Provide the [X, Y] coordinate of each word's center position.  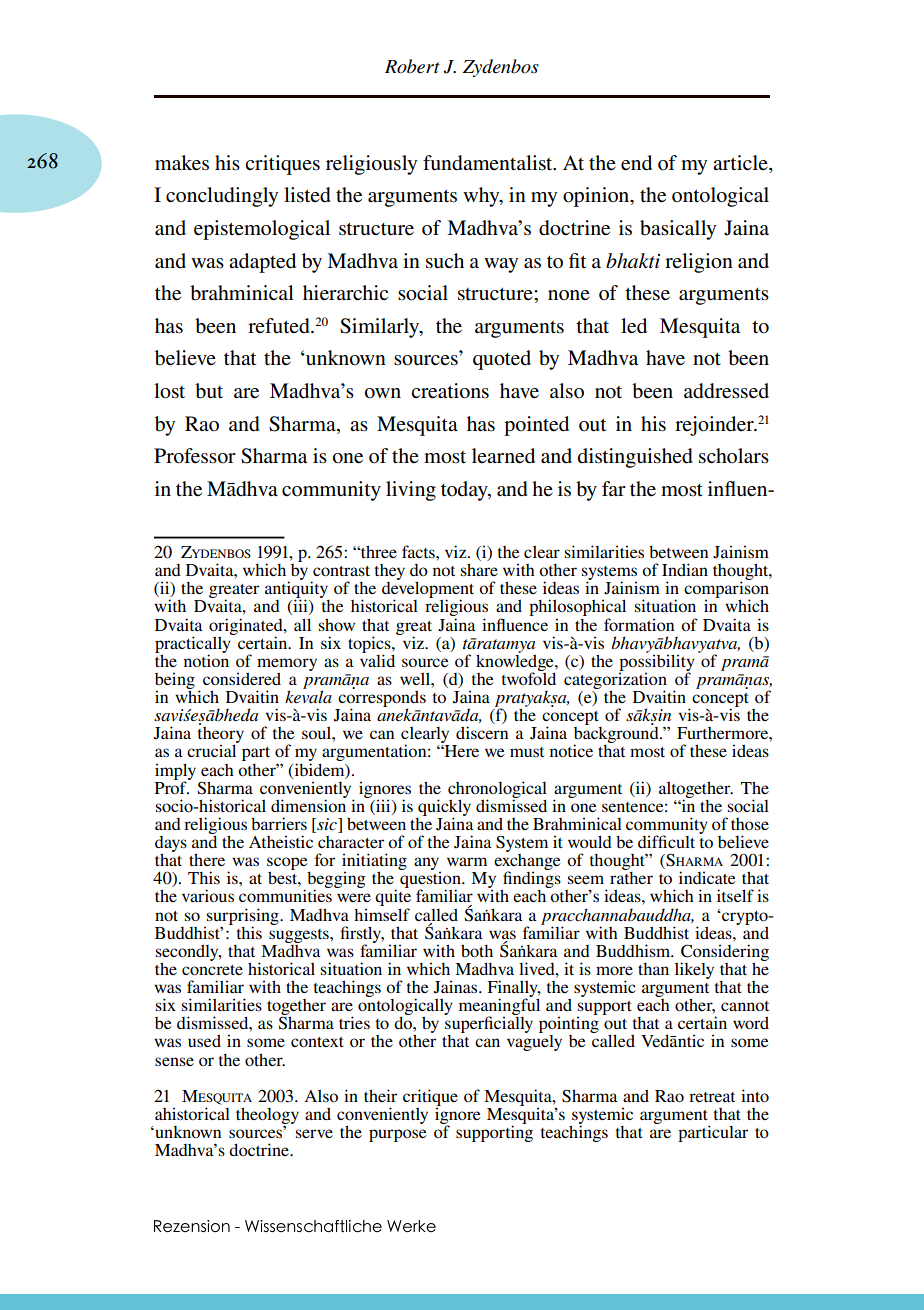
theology [267, 1116]
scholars [734, 456]
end [636, 163]
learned [503, 456]
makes [182, 163]
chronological [497, 790]
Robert [412, 66]
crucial [211, 750]
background [617, 735]
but [209, 391]
